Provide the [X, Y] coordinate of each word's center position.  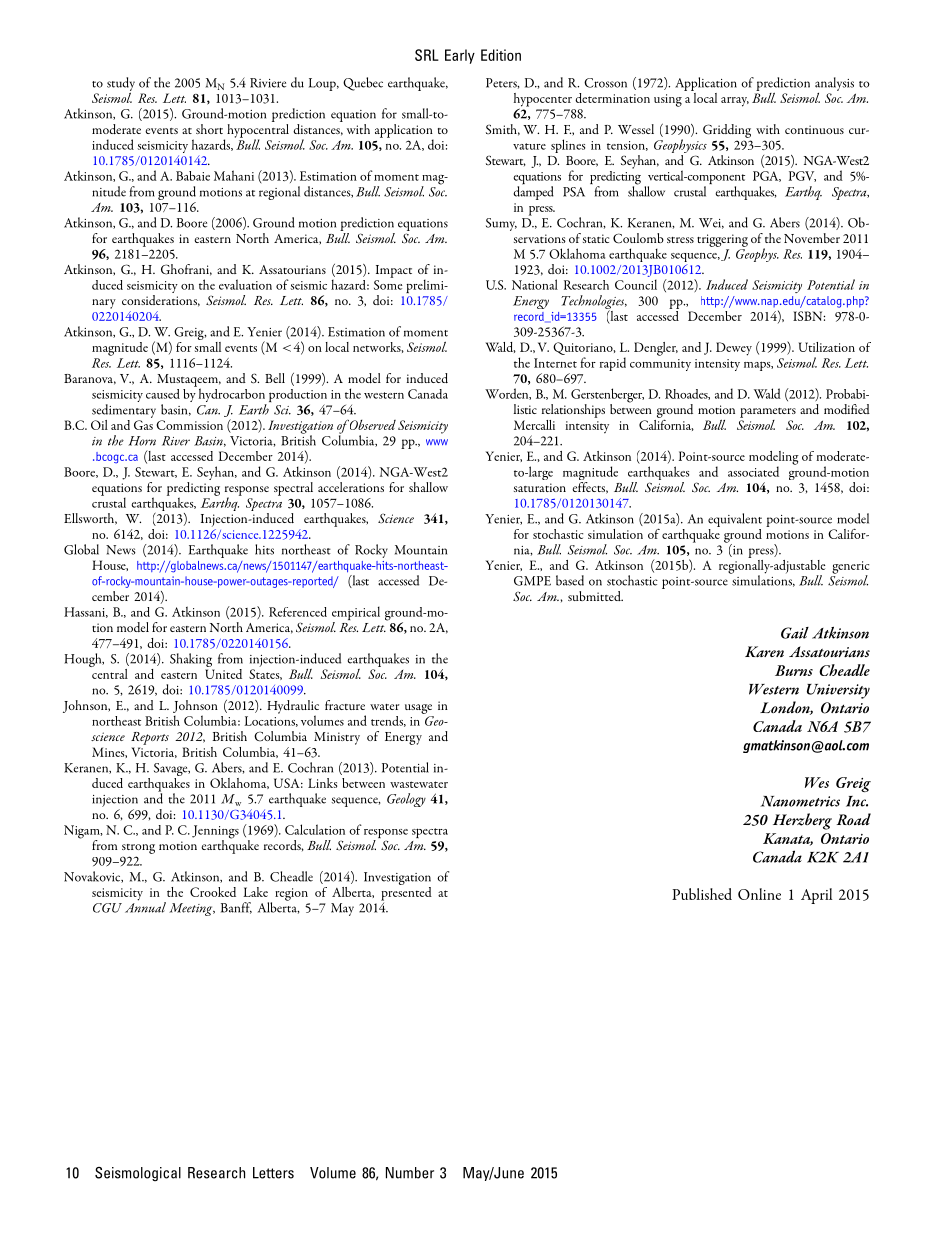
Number [410, 1173]
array [735, 102]
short [209, 129]
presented [406, 892]
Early [460, 56]
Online [759, 894]
